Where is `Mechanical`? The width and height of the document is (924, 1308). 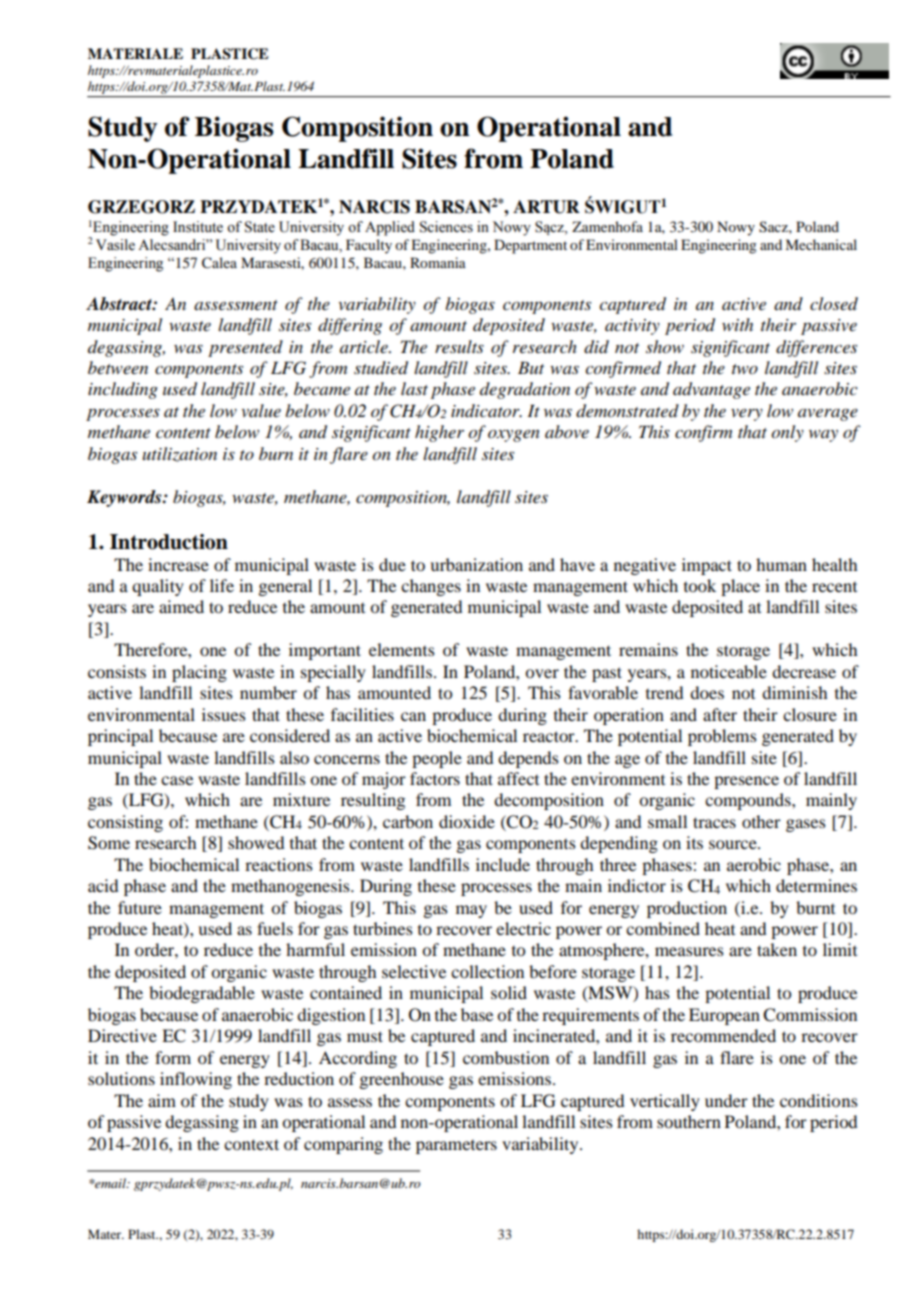
Mechanical is located at coordinates (821, 244).
